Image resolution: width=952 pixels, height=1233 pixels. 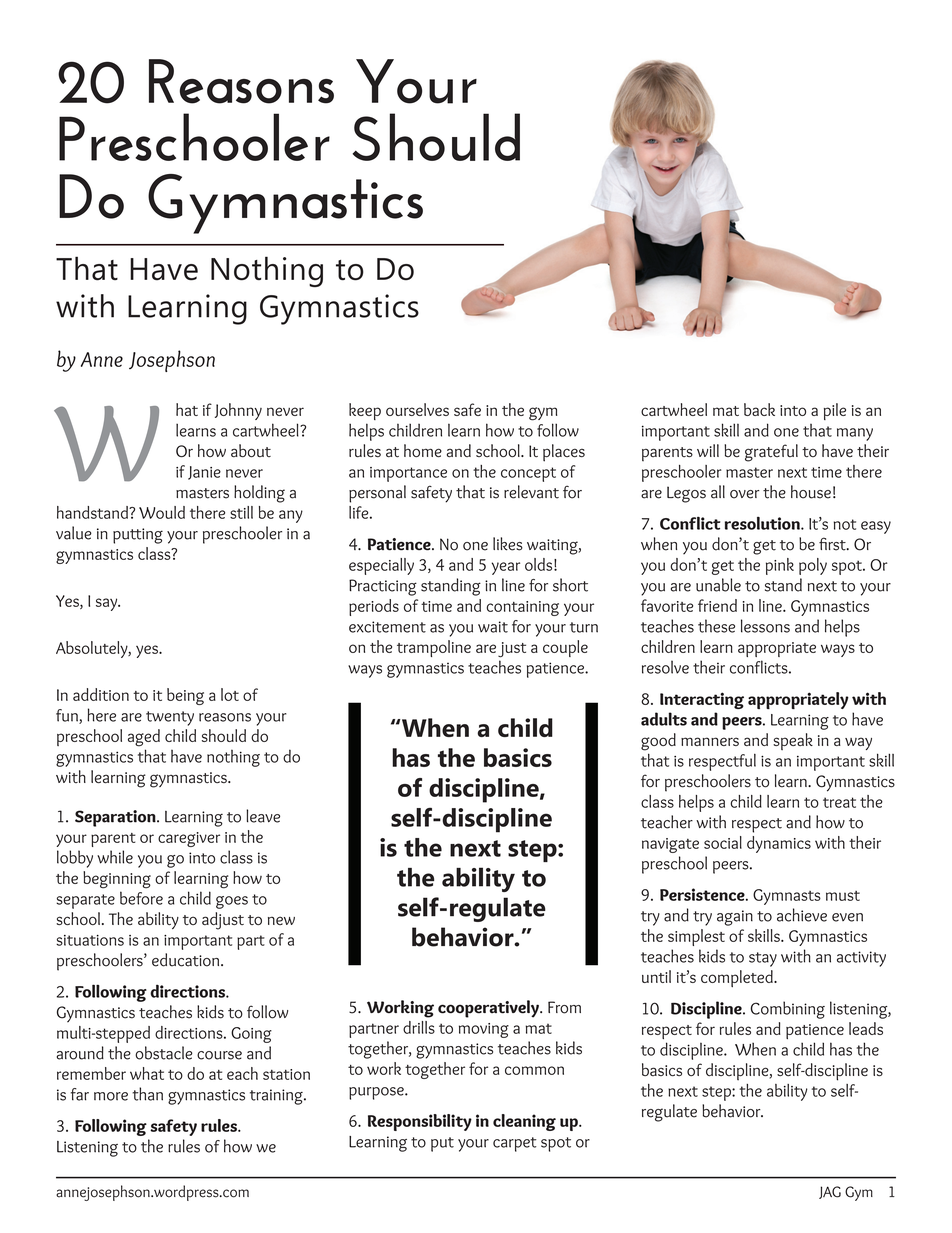 What do you see at coordinates (108, 604) in the screenshot?
I see `say` at bounding box center [108, 604].
